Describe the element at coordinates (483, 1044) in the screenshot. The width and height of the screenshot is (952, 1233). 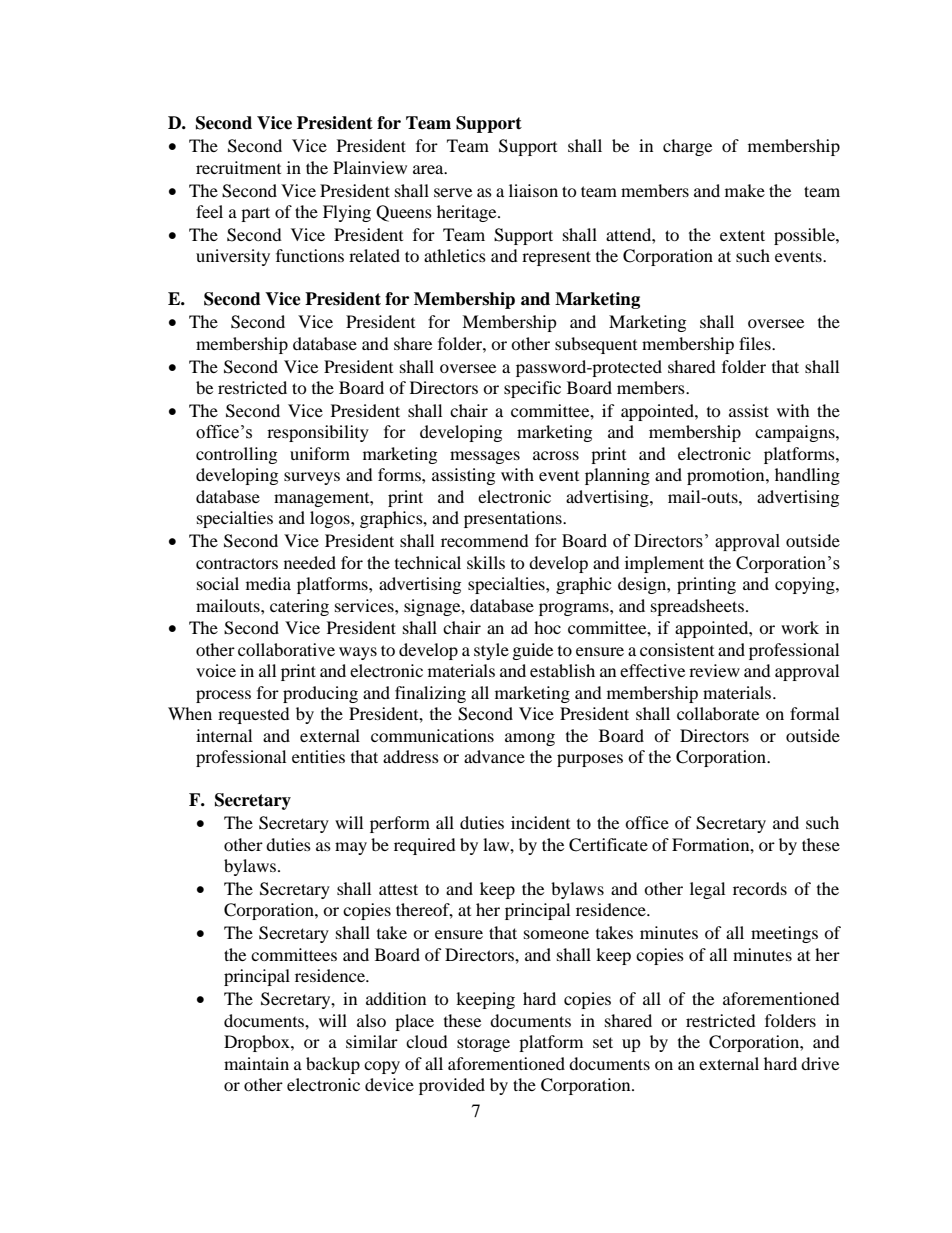
I see `storage` at that location.
